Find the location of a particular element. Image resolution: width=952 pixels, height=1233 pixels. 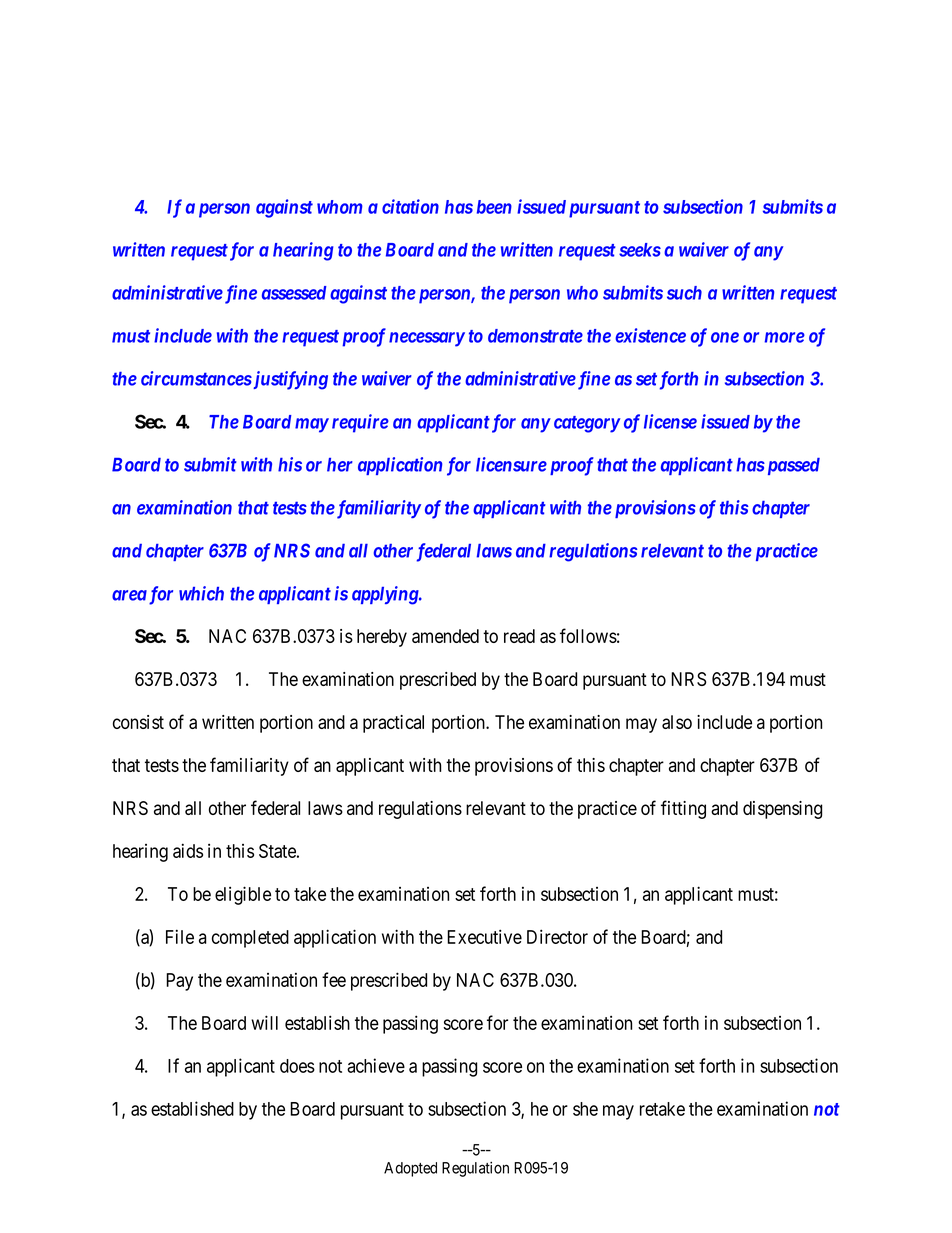

been is located at coordinates (494, 207).
